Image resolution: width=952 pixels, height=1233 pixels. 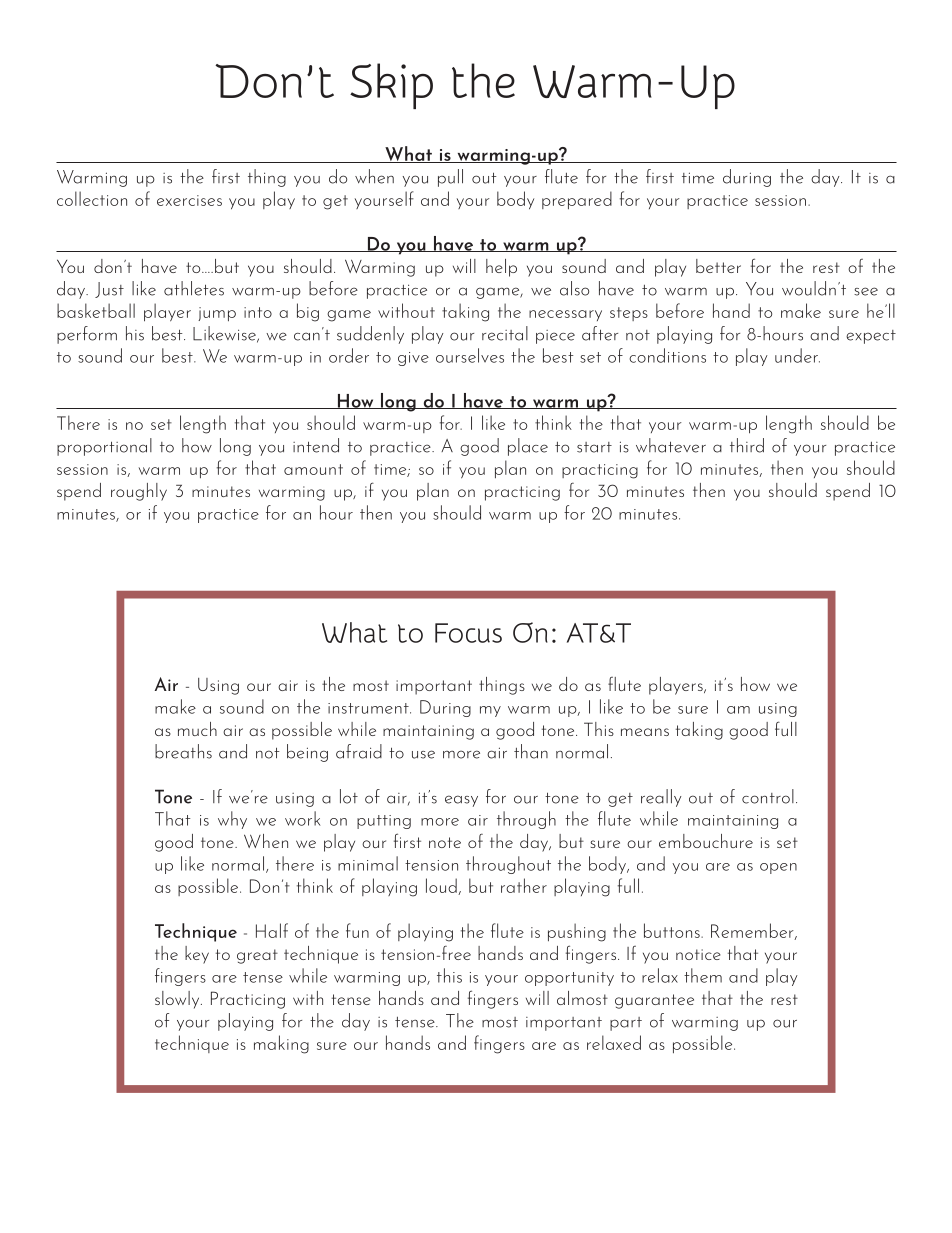 I want to click on use, so click(x=423, y=754).
